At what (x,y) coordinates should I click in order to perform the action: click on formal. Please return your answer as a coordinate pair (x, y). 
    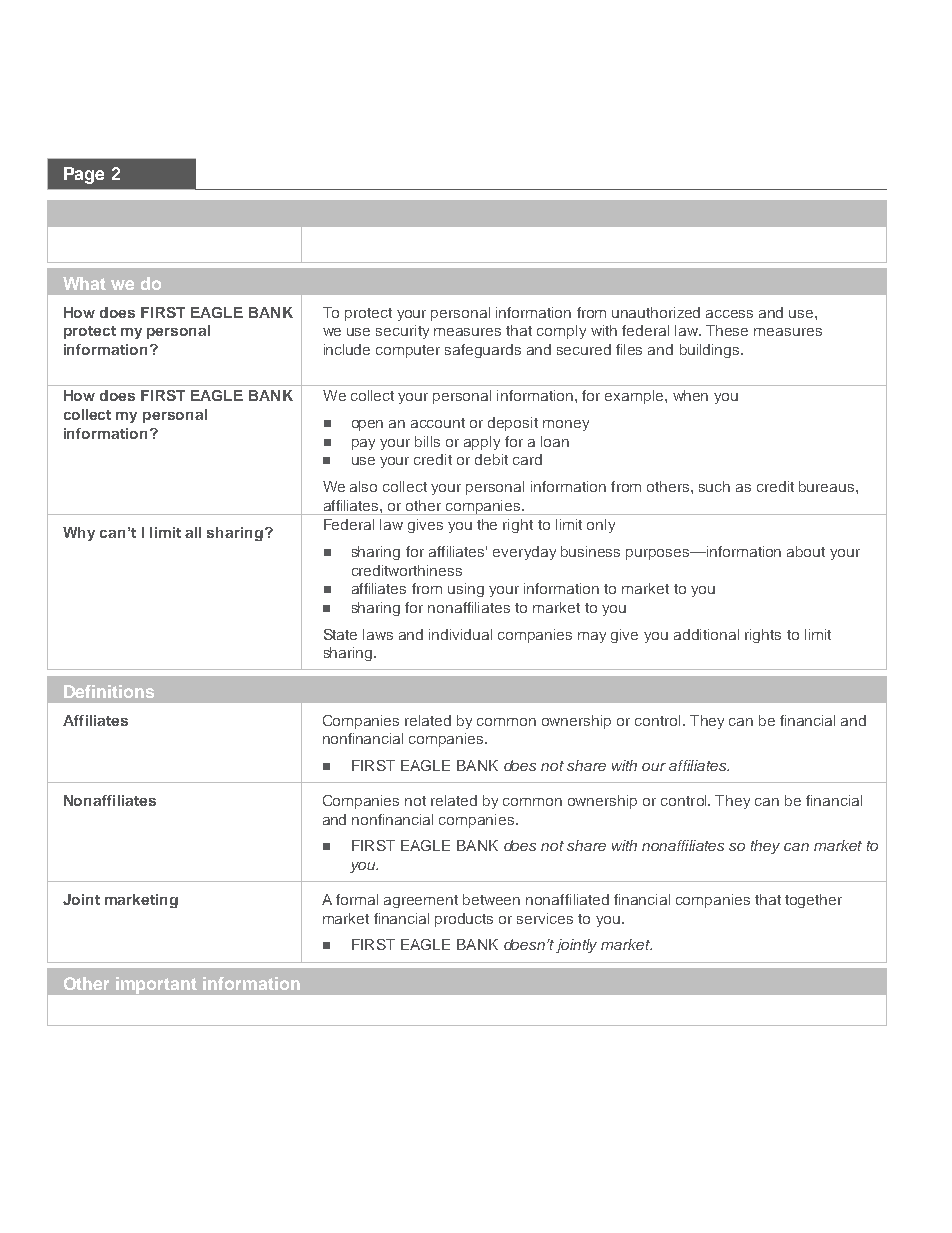
    Looking at the image, I should click on (357, 899).
